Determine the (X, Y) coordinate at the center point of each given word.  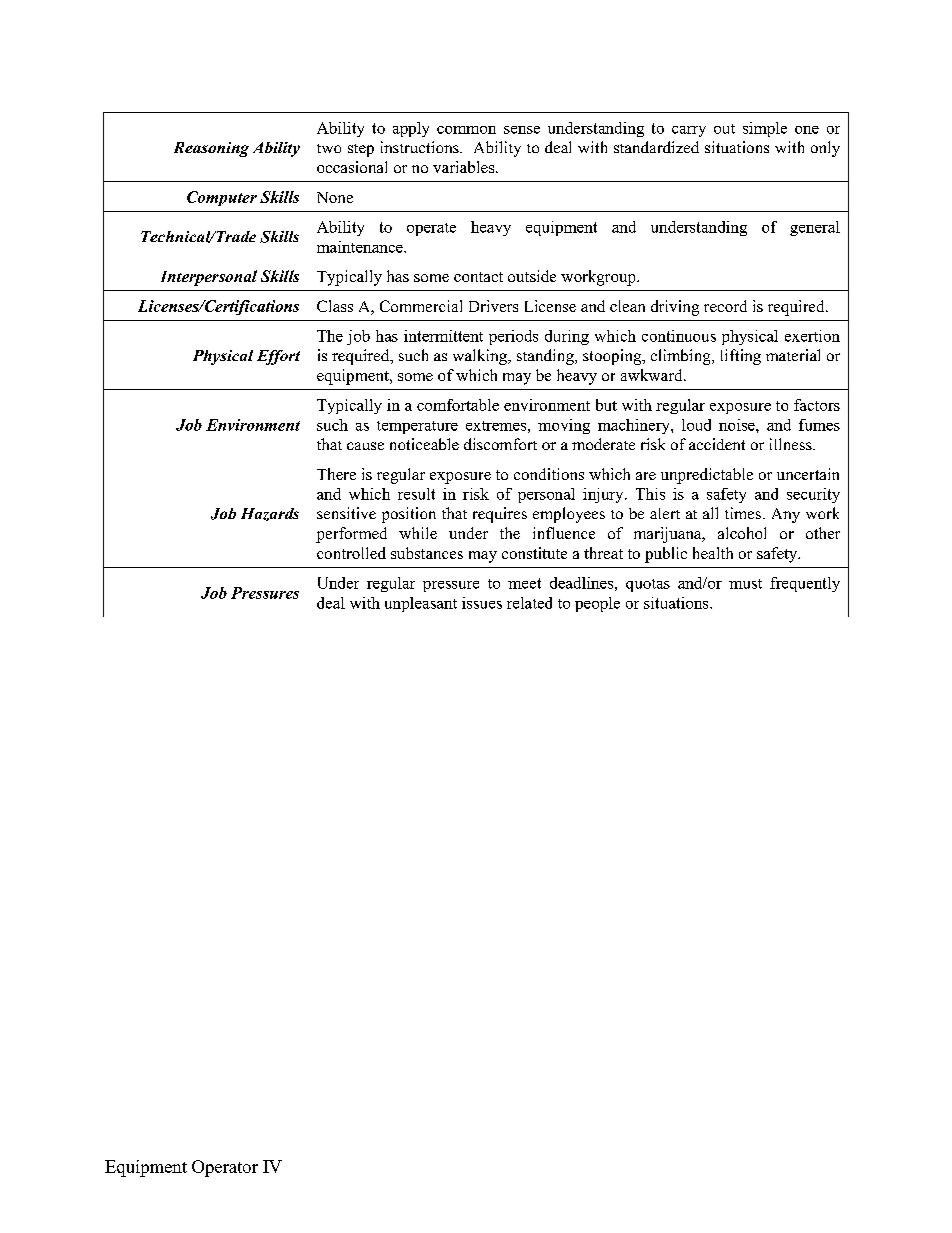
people (597, 604)
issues (482, 603)
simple (765, 129)
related (529, 603)
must (745, 584)
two (329, 148)
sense (522, 130)
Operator (225, 1168)
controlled (351, 553)
